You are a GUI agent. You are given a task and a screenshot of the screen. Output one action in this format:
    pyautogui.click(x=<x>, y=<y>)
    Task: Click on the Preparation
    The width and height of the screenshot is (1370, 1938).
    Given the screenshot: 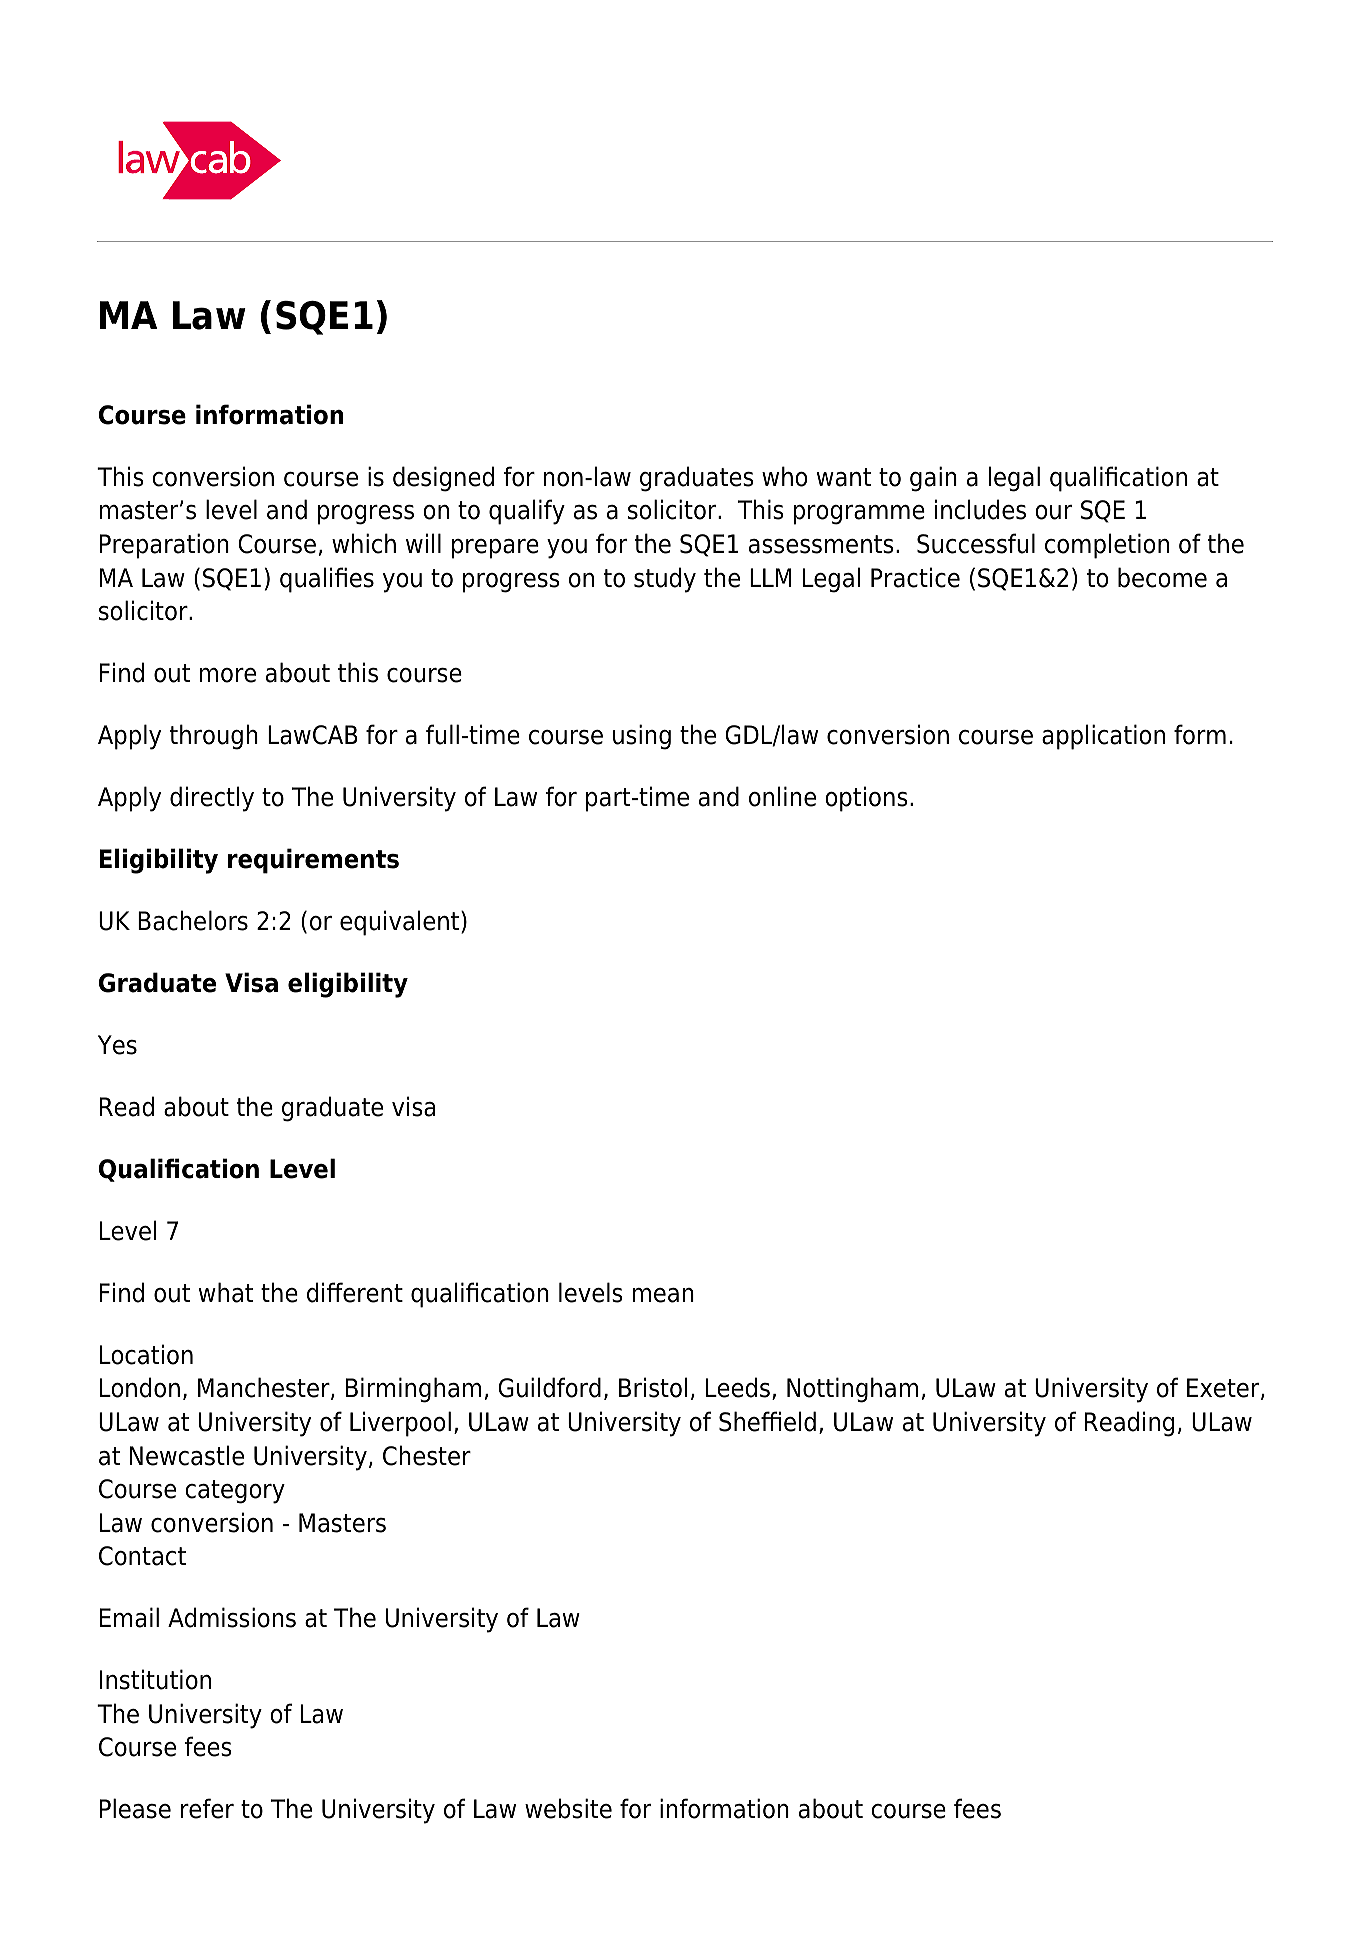 What is the action you would take?
    pyautogui.click(x=164, y=546)
